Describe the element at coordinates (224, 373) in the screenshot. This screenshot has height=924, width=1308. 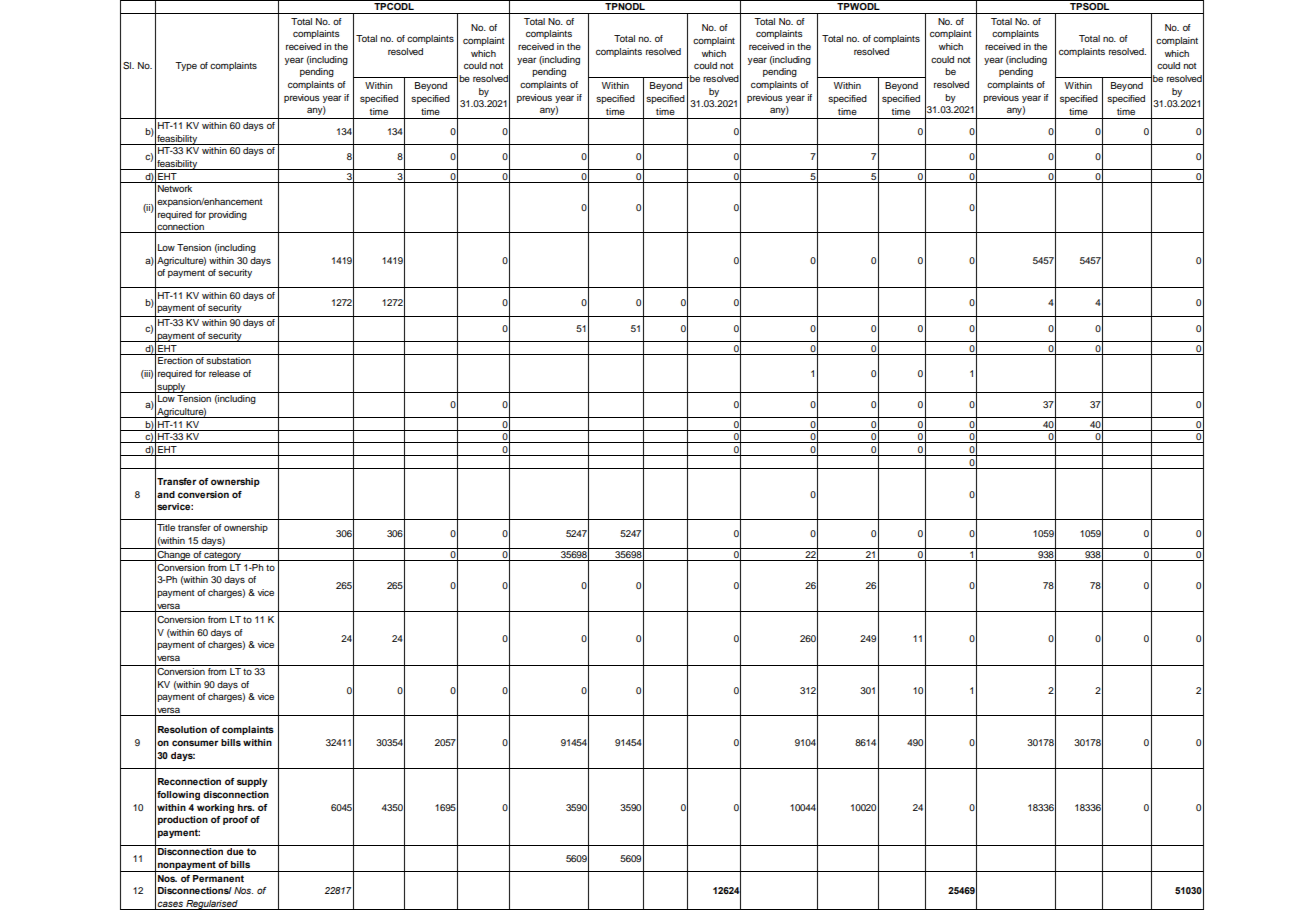
I see `release` at that location.
